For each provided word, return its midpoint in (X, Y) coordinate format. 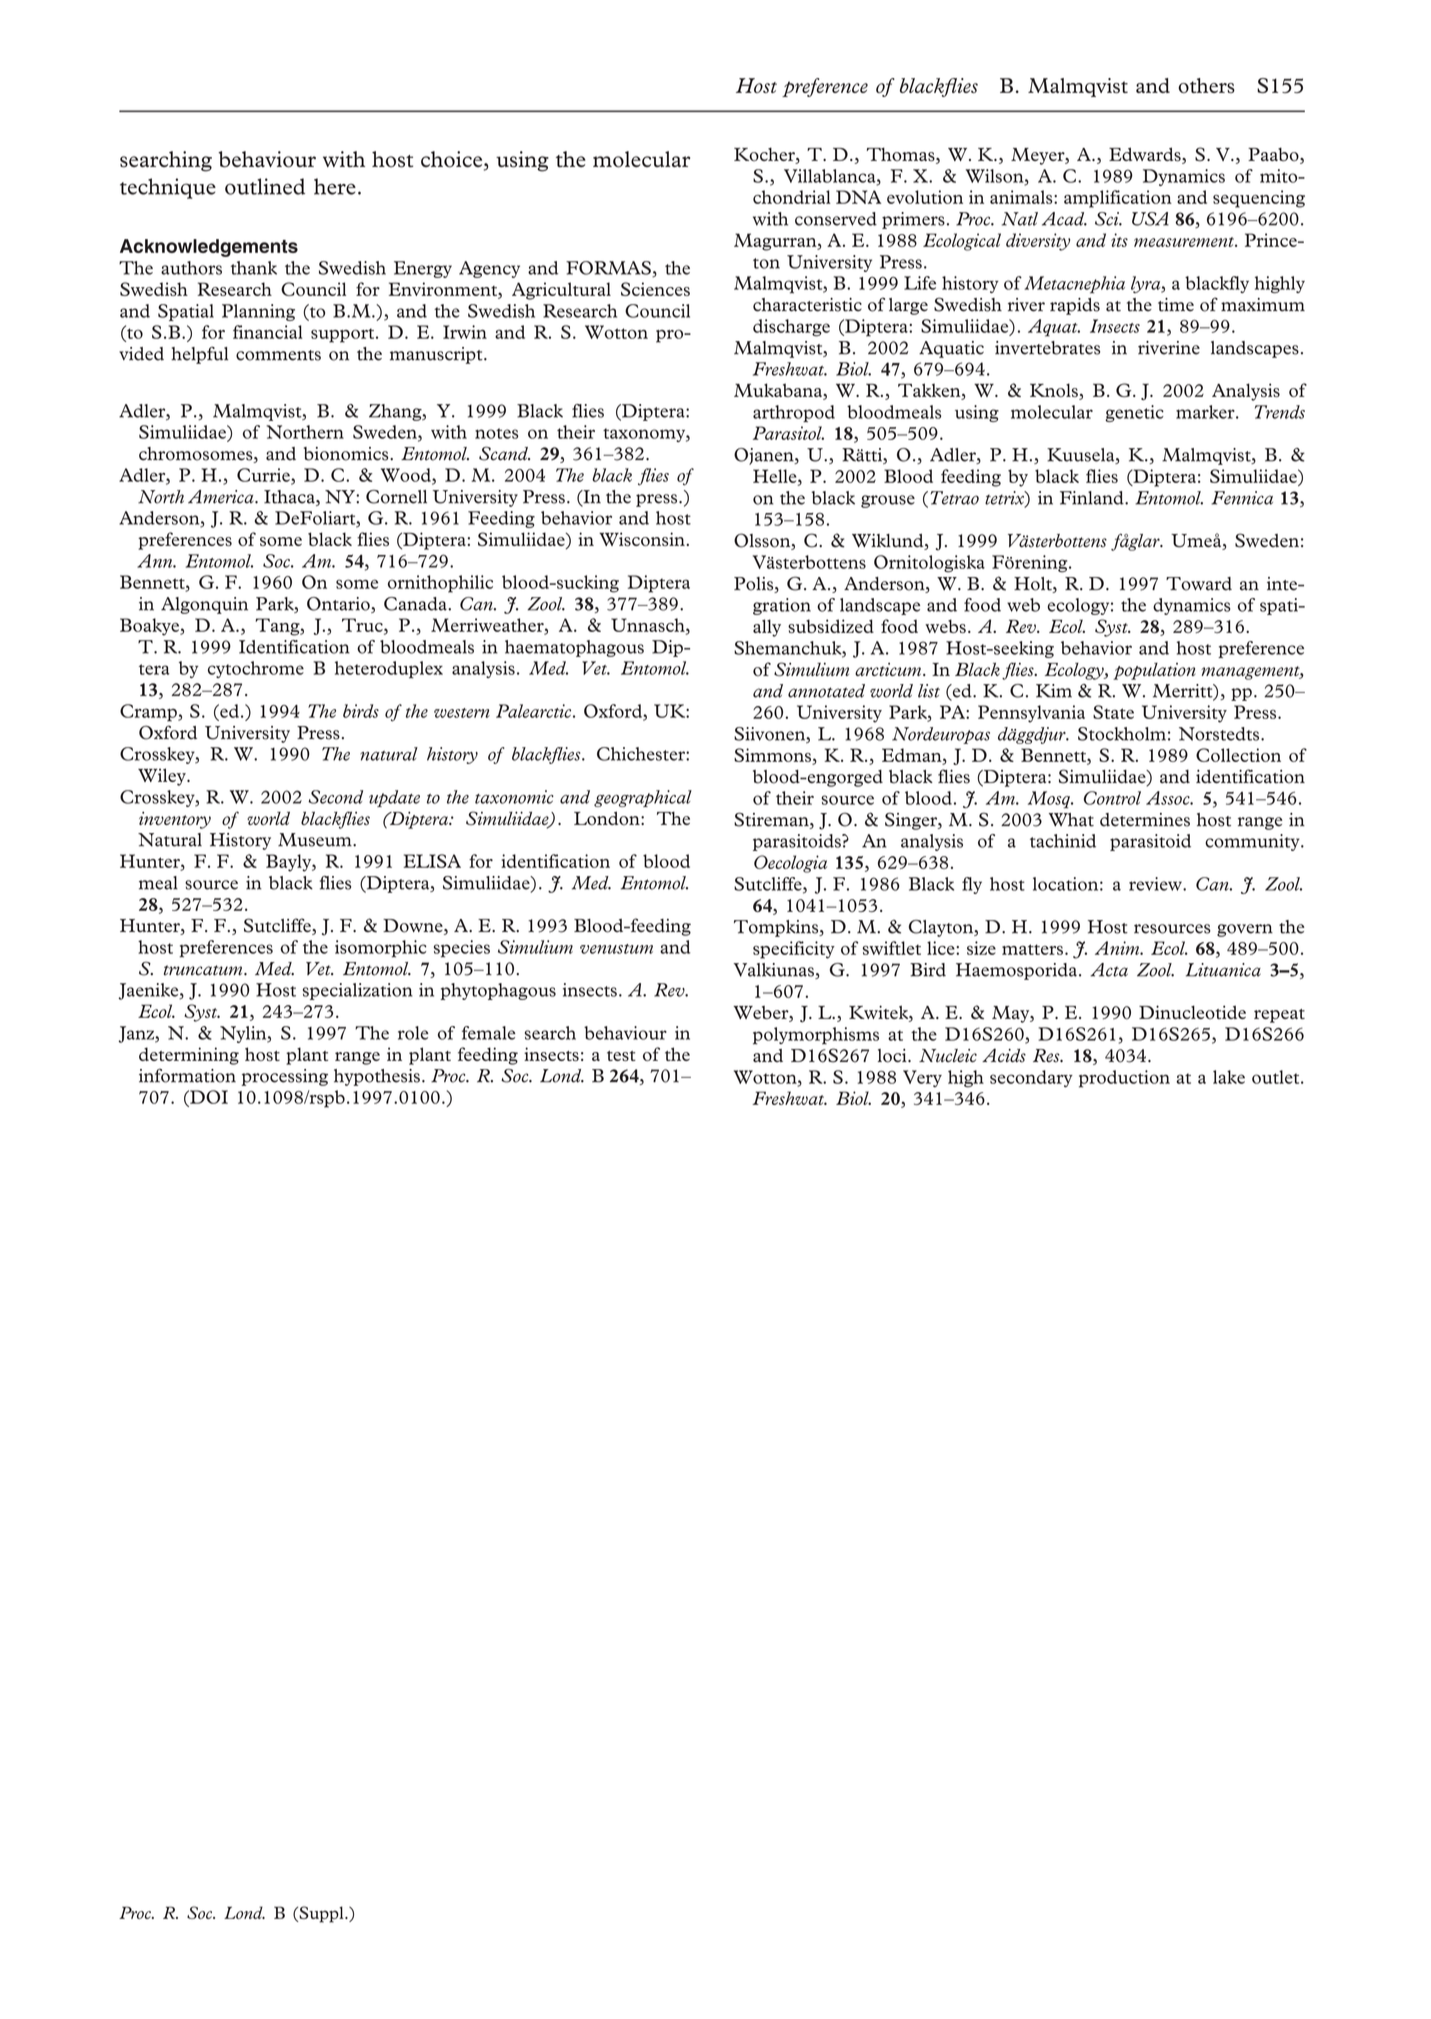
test (621, 1056)
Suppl (321, 1914)
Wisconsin (643, 539)
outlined (265, 186)
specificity (794, 950)
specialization (358, 991)
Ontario (339, 605)
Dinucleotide (1192, 1012)
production (1124, 1079)
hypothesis (377, 1077)
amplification (1118, 199)
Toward (1199, 584)
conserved (836, 219)
